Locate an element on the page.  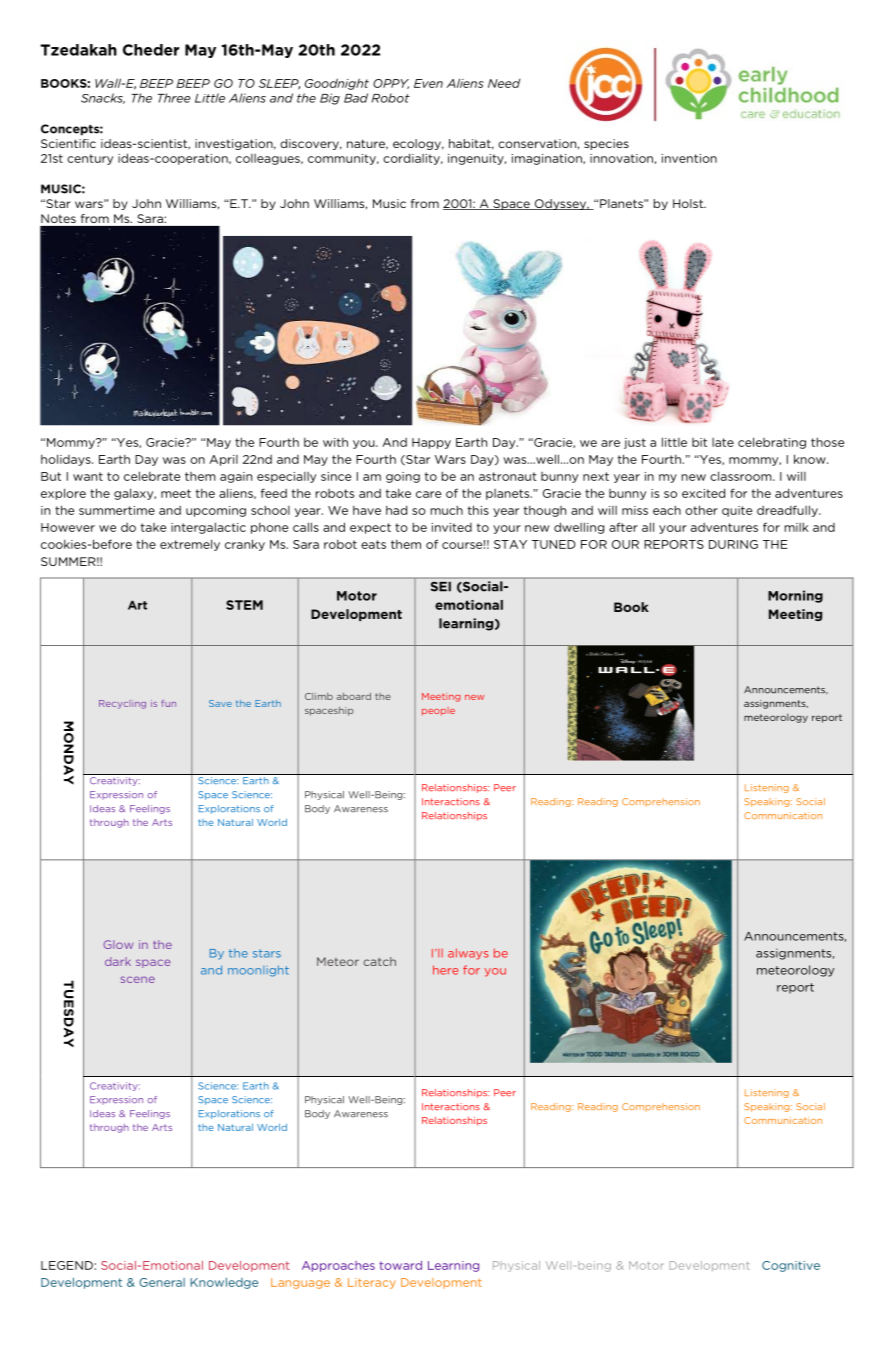
General is located at coordinates (162, 1282).
